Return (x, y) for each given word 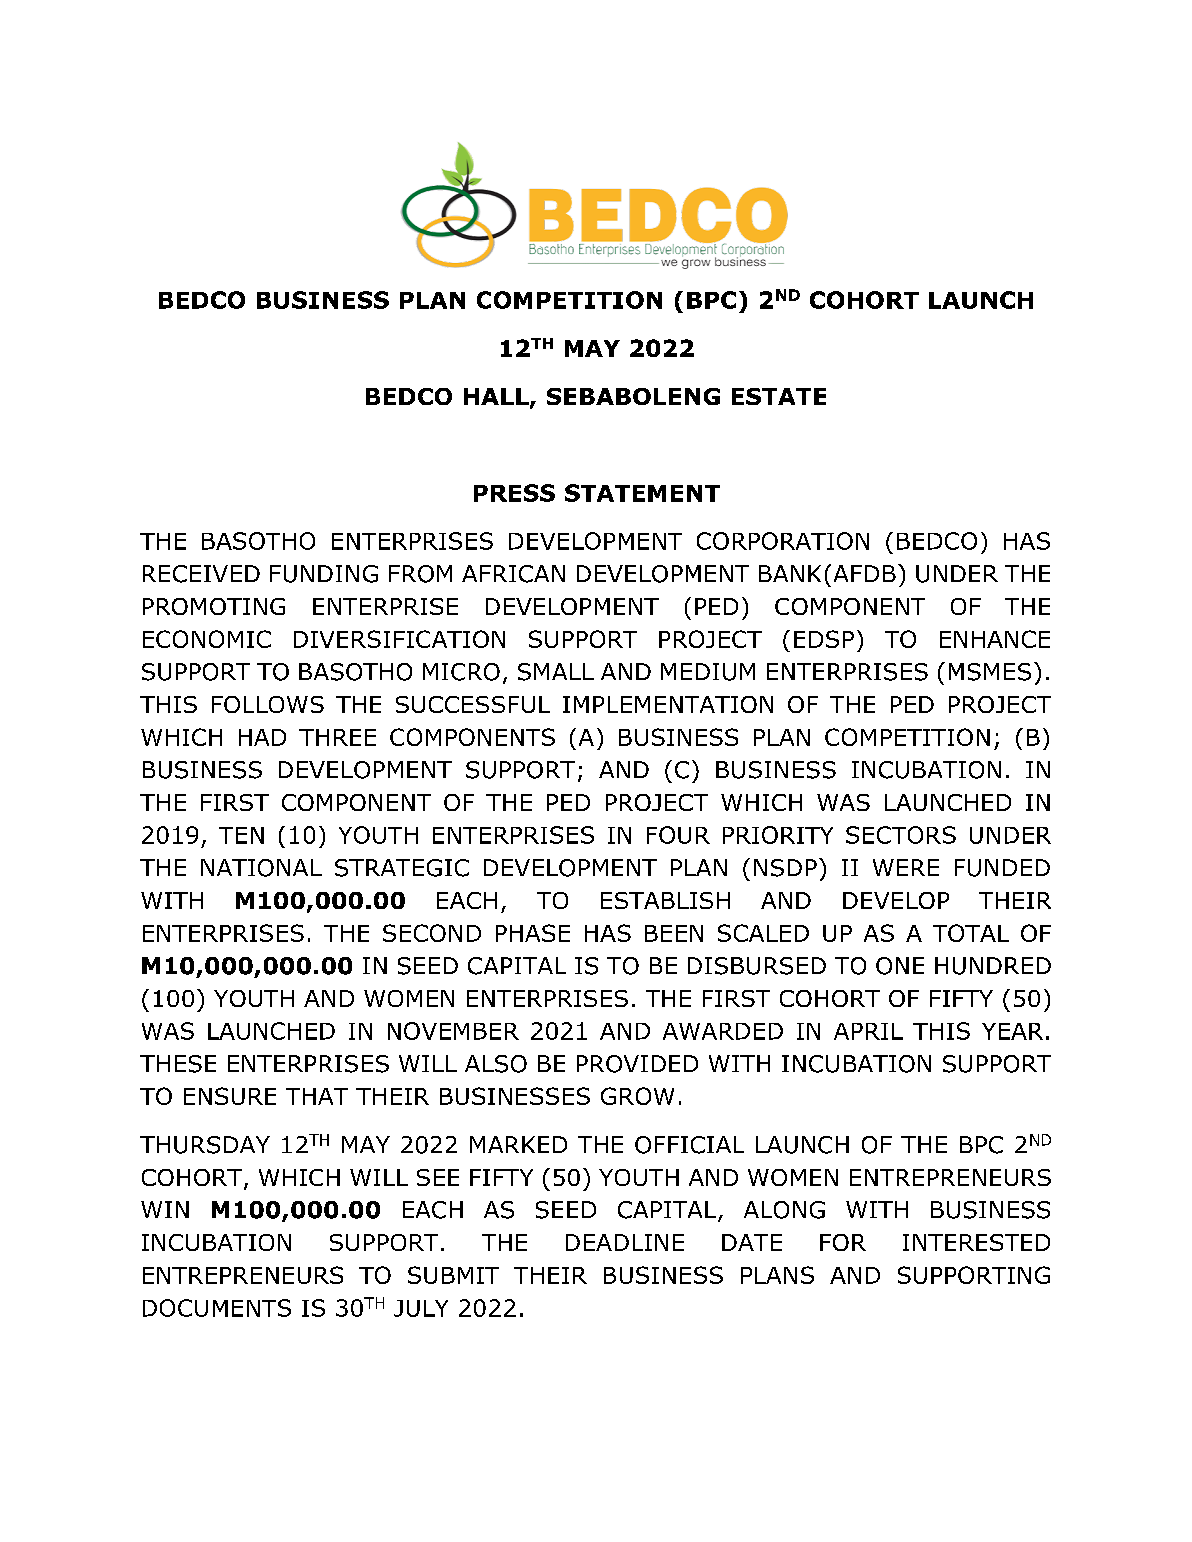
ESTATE (779, 396)
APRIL (868, 1031)
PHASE (533, 933)
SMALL (556, 672)
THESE (178, 1064)
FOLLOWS (268, 704)
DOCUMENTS (217, 1308)
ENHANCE (995, 639)
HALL (497, 397)
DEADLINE (625, 1242)
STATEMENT (642, 493)
